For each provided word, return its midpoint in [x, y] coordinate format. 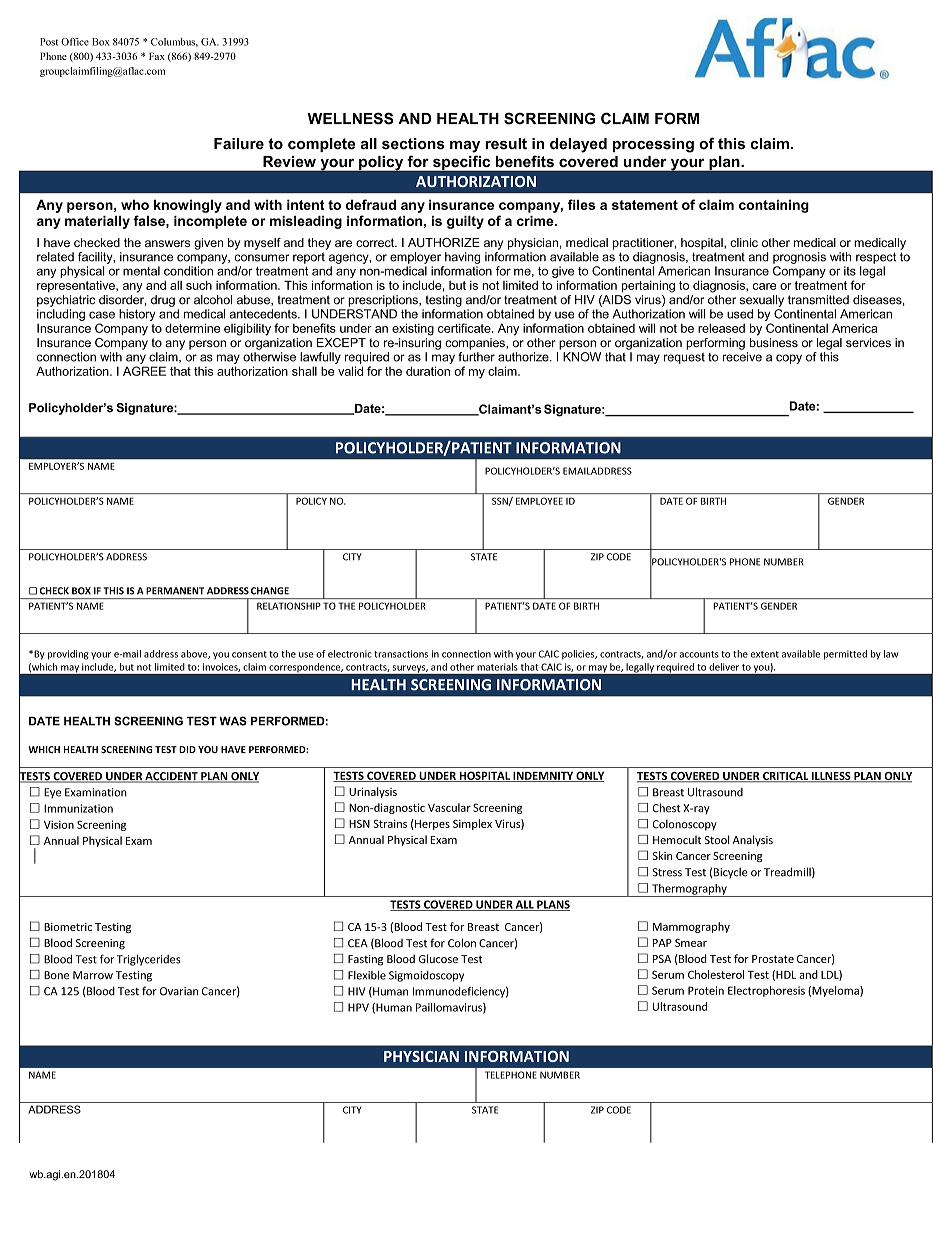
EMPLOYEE [539, 501]
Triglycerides [149, 960]
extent [765, 654]
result [506, 144]
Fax [157, 56]
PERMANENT [175, 591]
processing [653, 145]
